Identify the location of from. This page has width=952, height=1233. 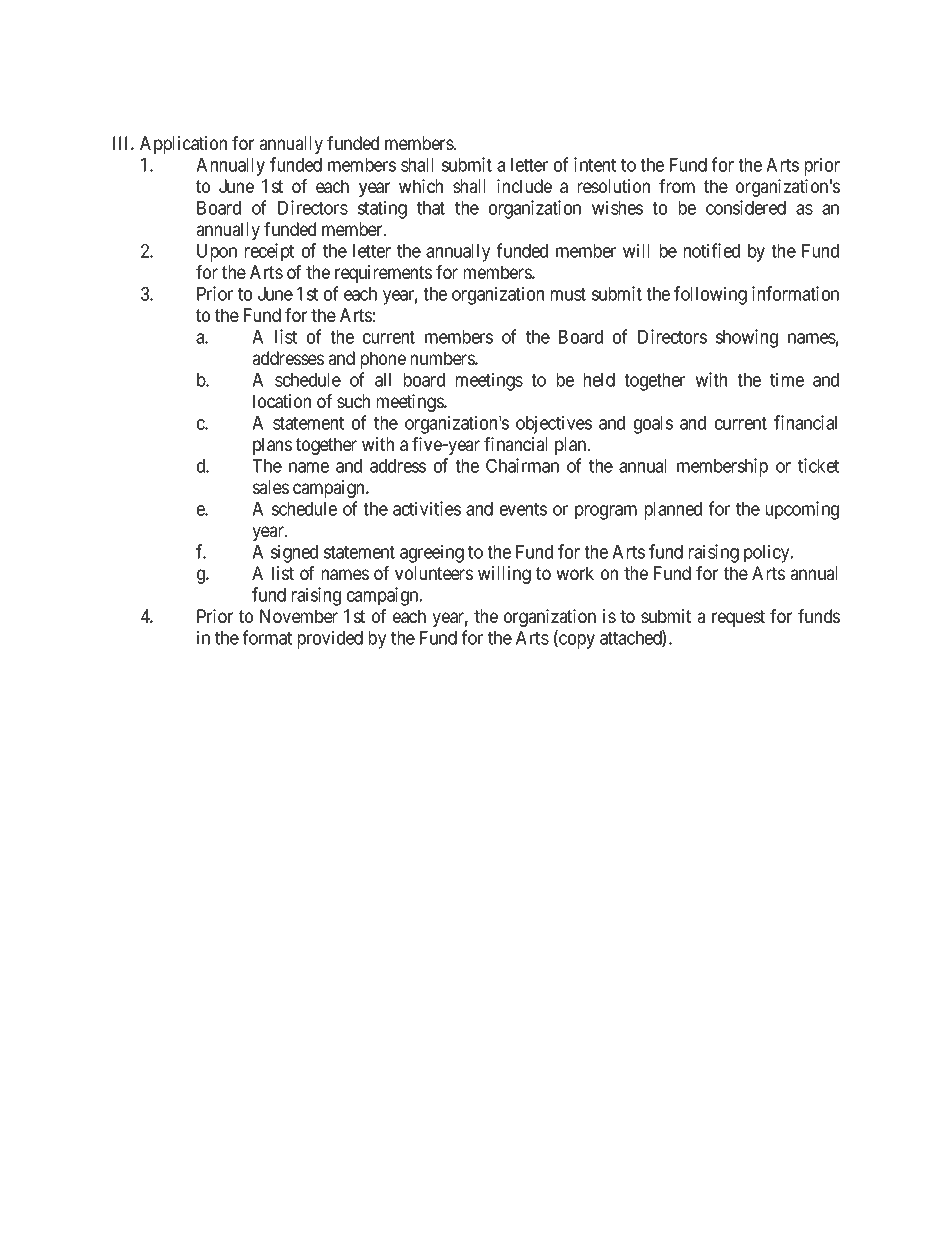
(677, 186).
